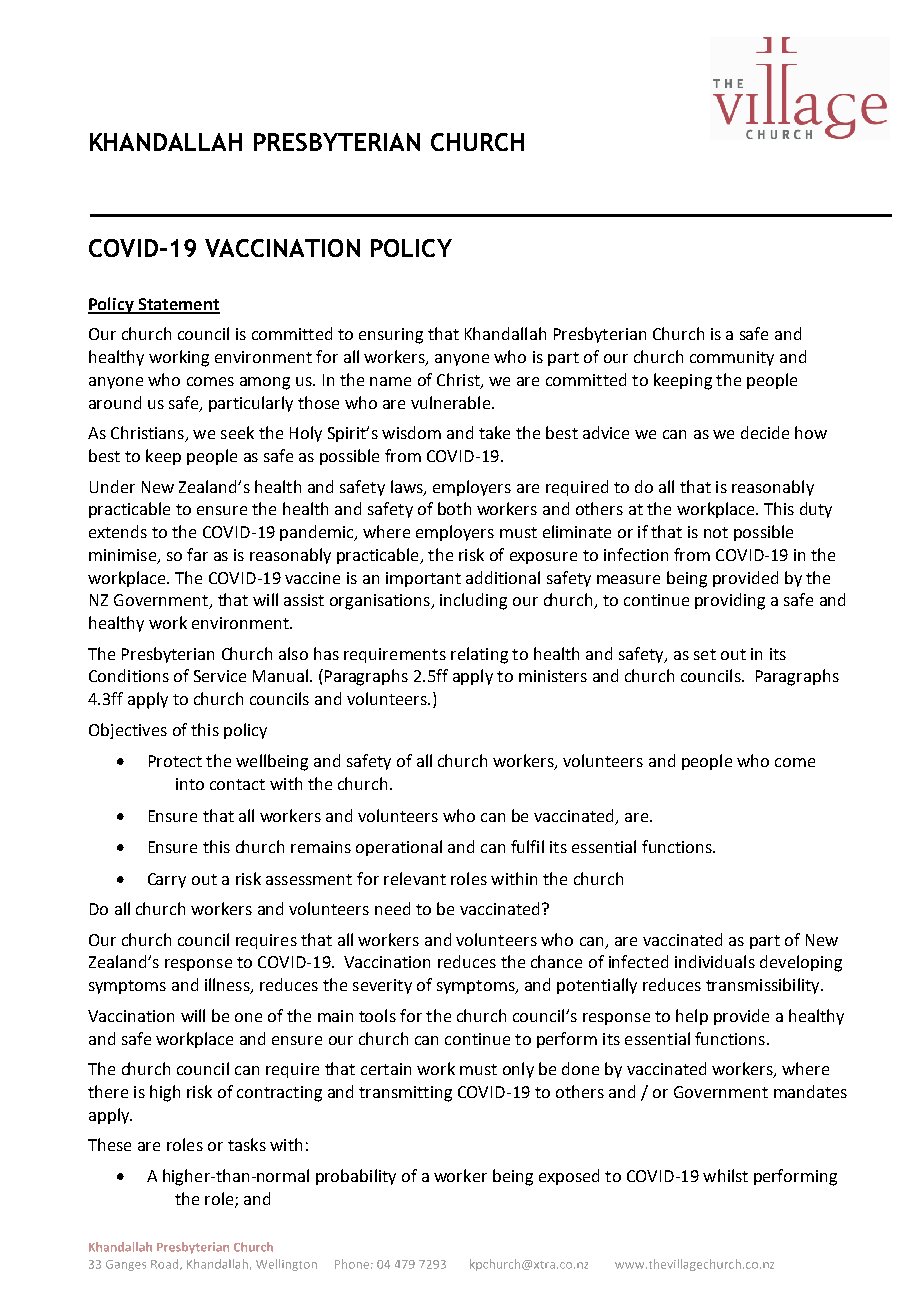 The image size is (924, 1308). Describe the element at coordinates (473, 601) in the page. I see `including` at that location.
